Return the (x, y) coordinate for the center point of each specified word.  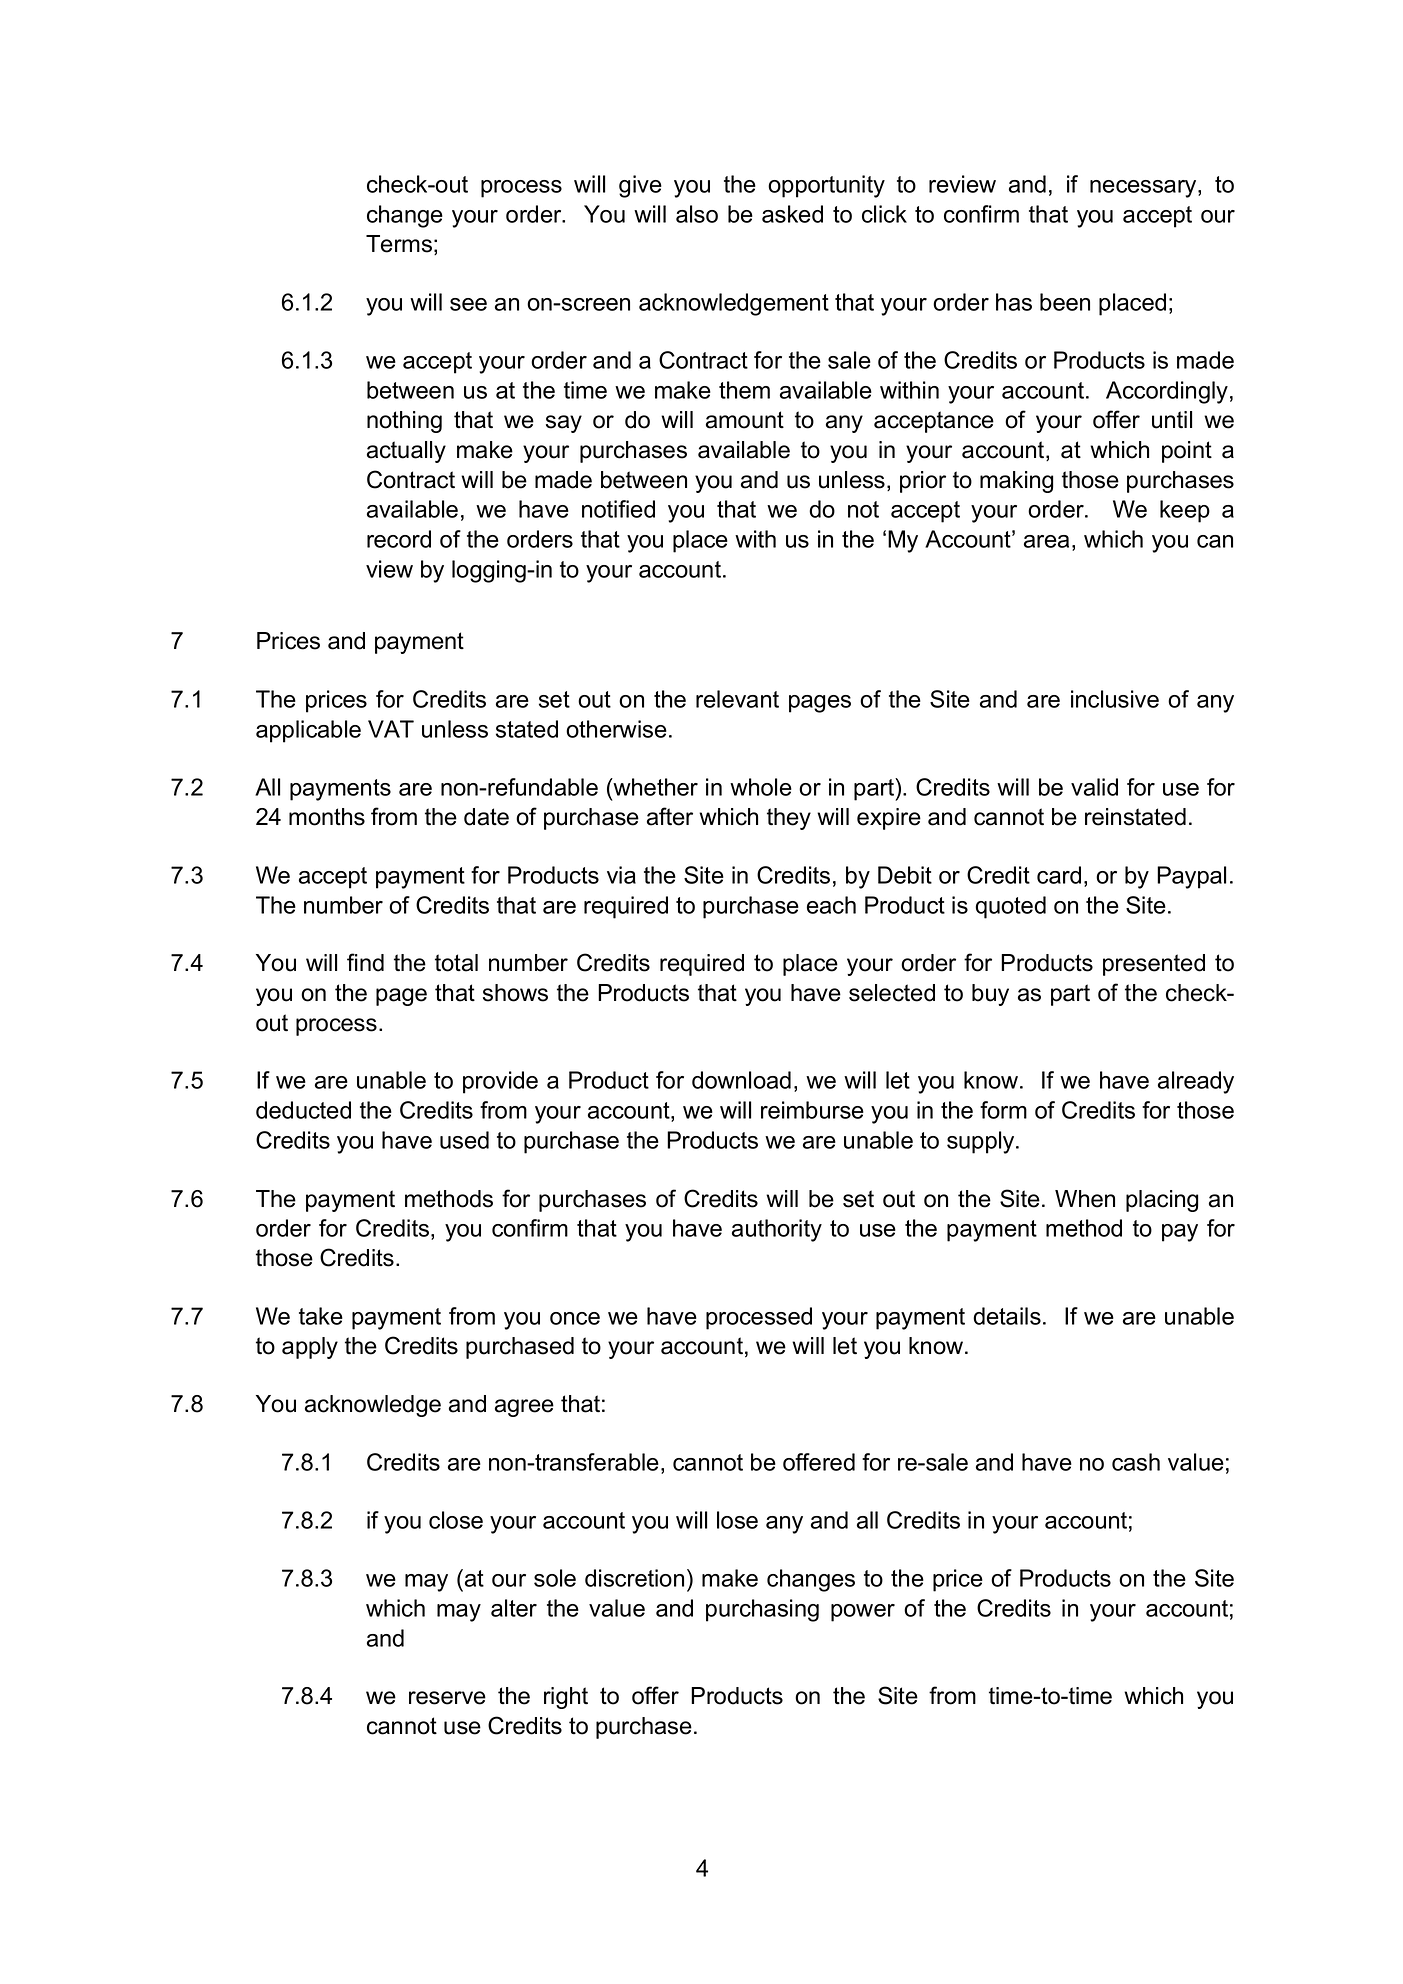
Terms (399, 244)
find (365, 962)
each (831, 905)
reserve (447, 1698)
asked (792, 214)
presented (1154, 965)
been (1065, 302)
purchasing (762, 1610)
